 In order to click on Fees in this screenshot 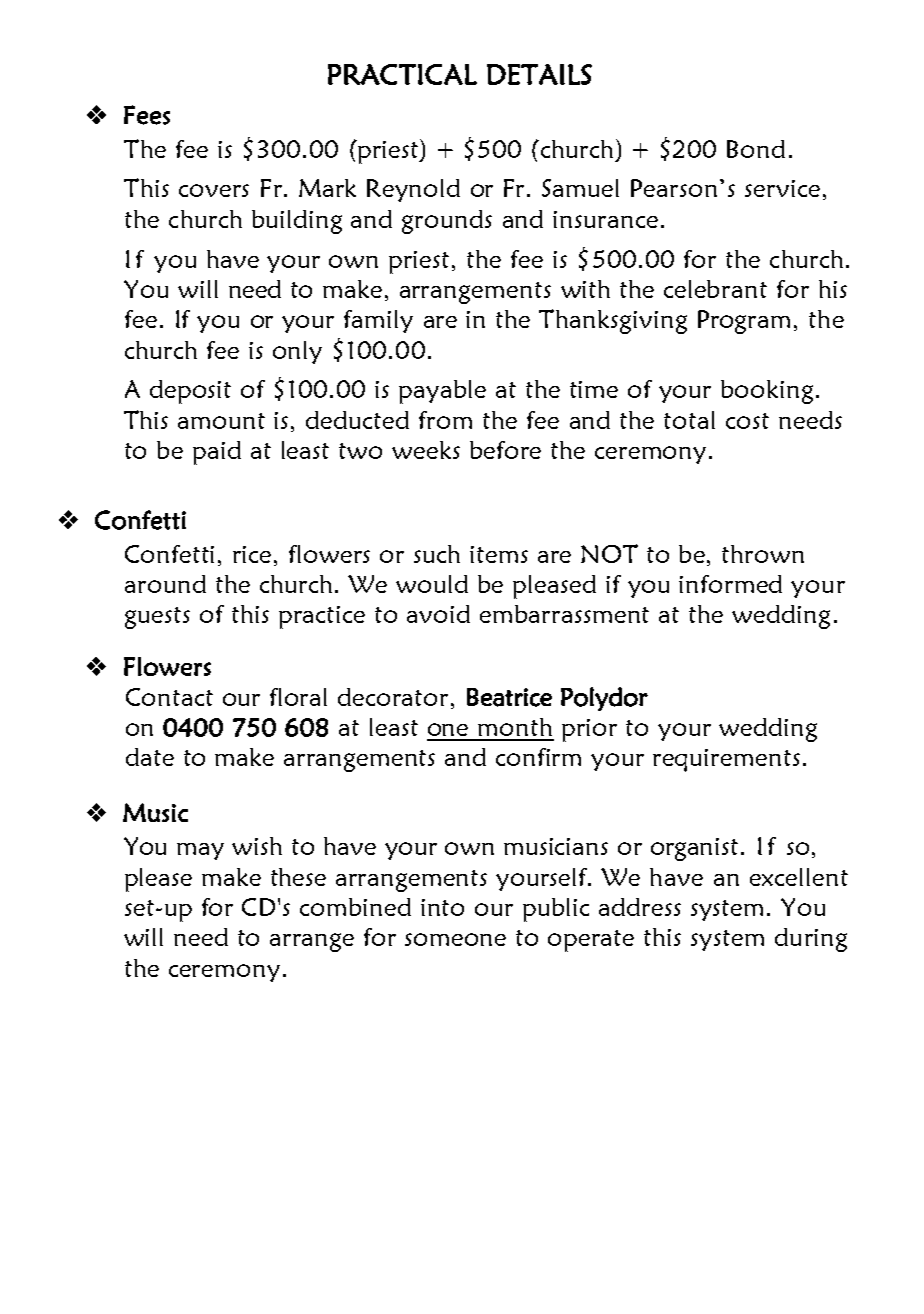, I will do `click(147, 115)`.
